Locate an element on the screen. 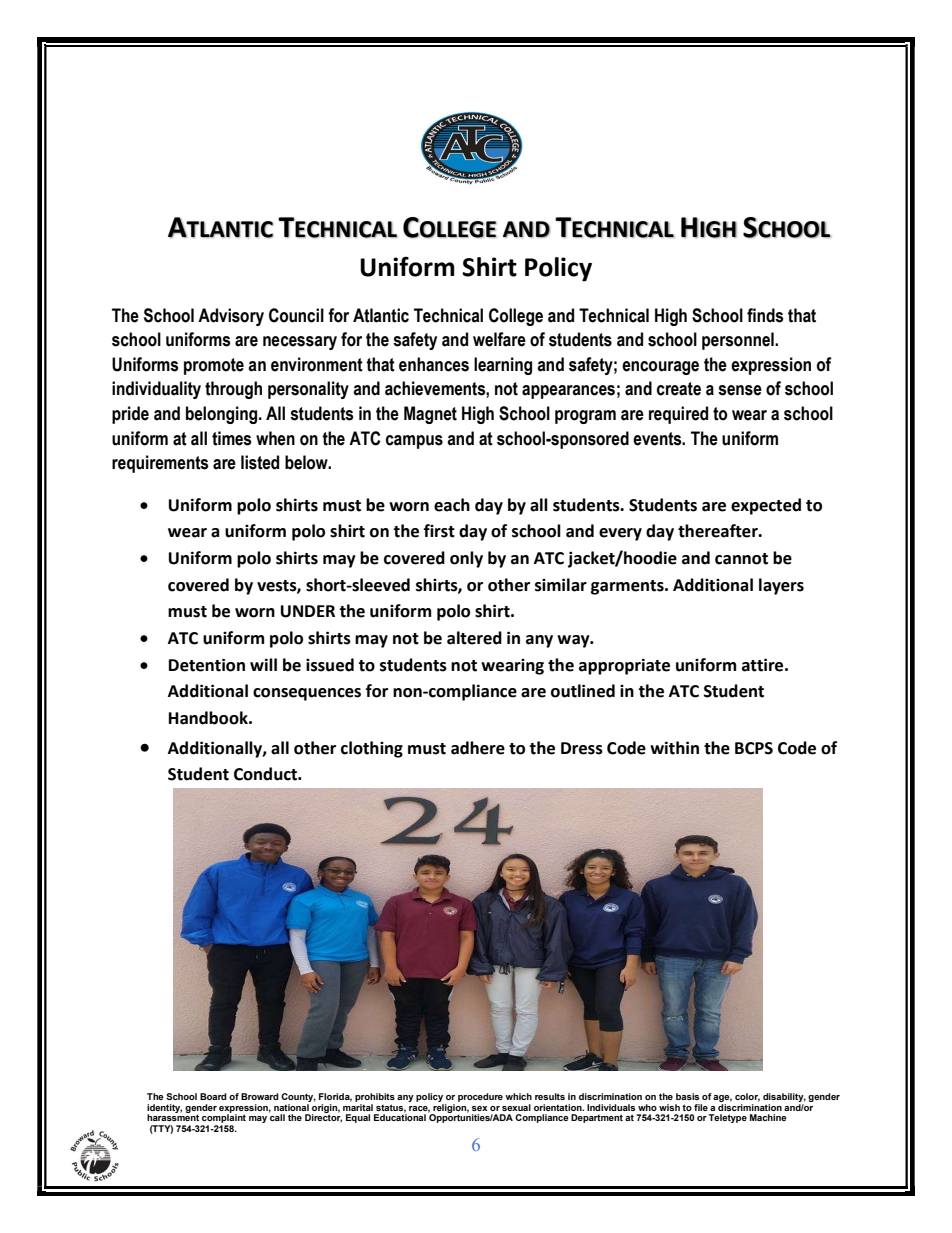 This screenshot has width=952, height=1233. welfare is located at coordinates (499, 339).
